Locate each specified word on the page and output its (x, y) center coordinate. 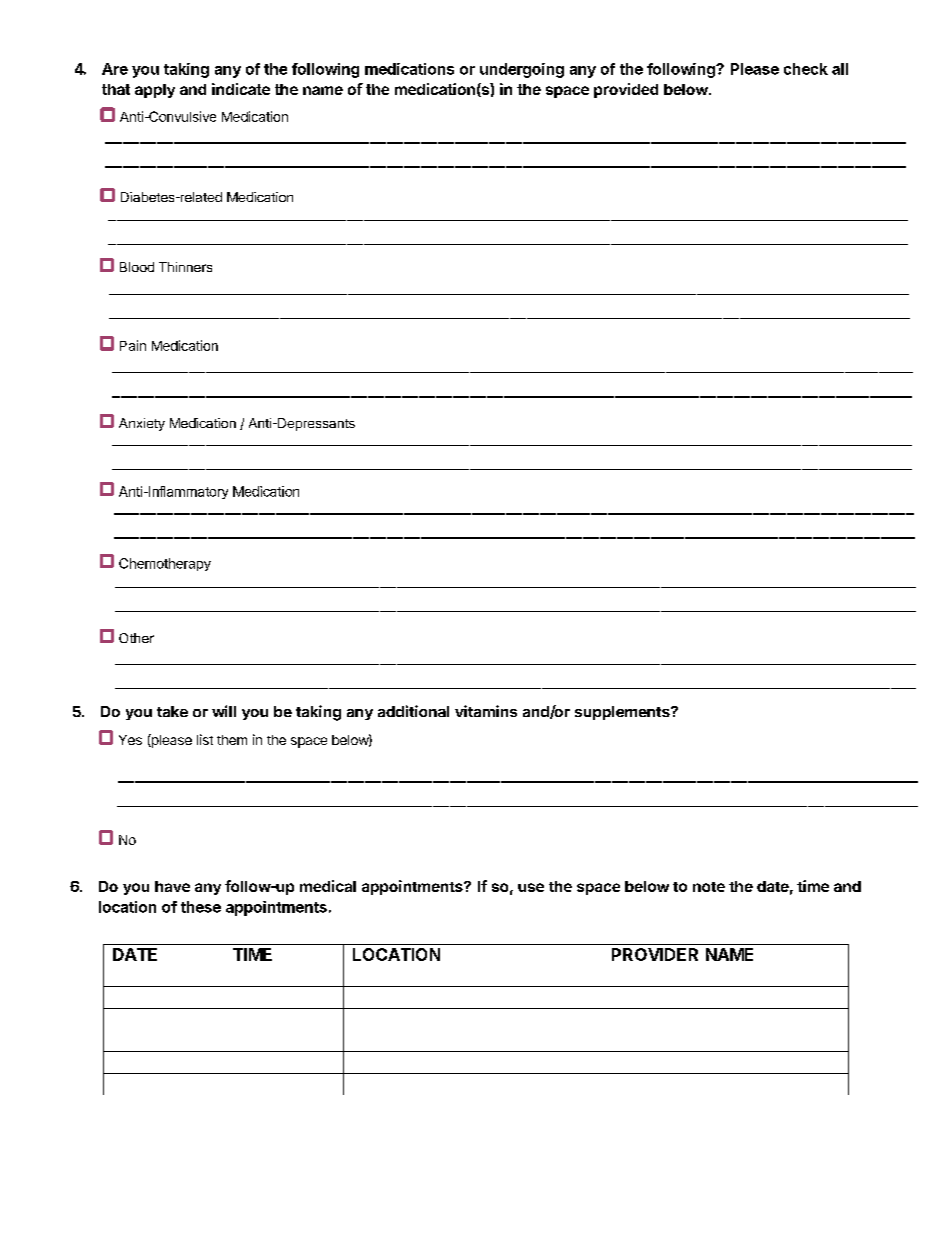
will (224, 711)
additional (413, 711)
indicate (241, 89)
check (806, 69)
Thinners (185, 267)
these (201, 907)
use (531, 887)
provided (626, 90)
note (709, 887)
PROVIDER (655, 954)
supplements (623, 713)
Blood (137, 267)
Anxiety (142, 424)
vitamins (486, 711)
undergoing (522, 70)
